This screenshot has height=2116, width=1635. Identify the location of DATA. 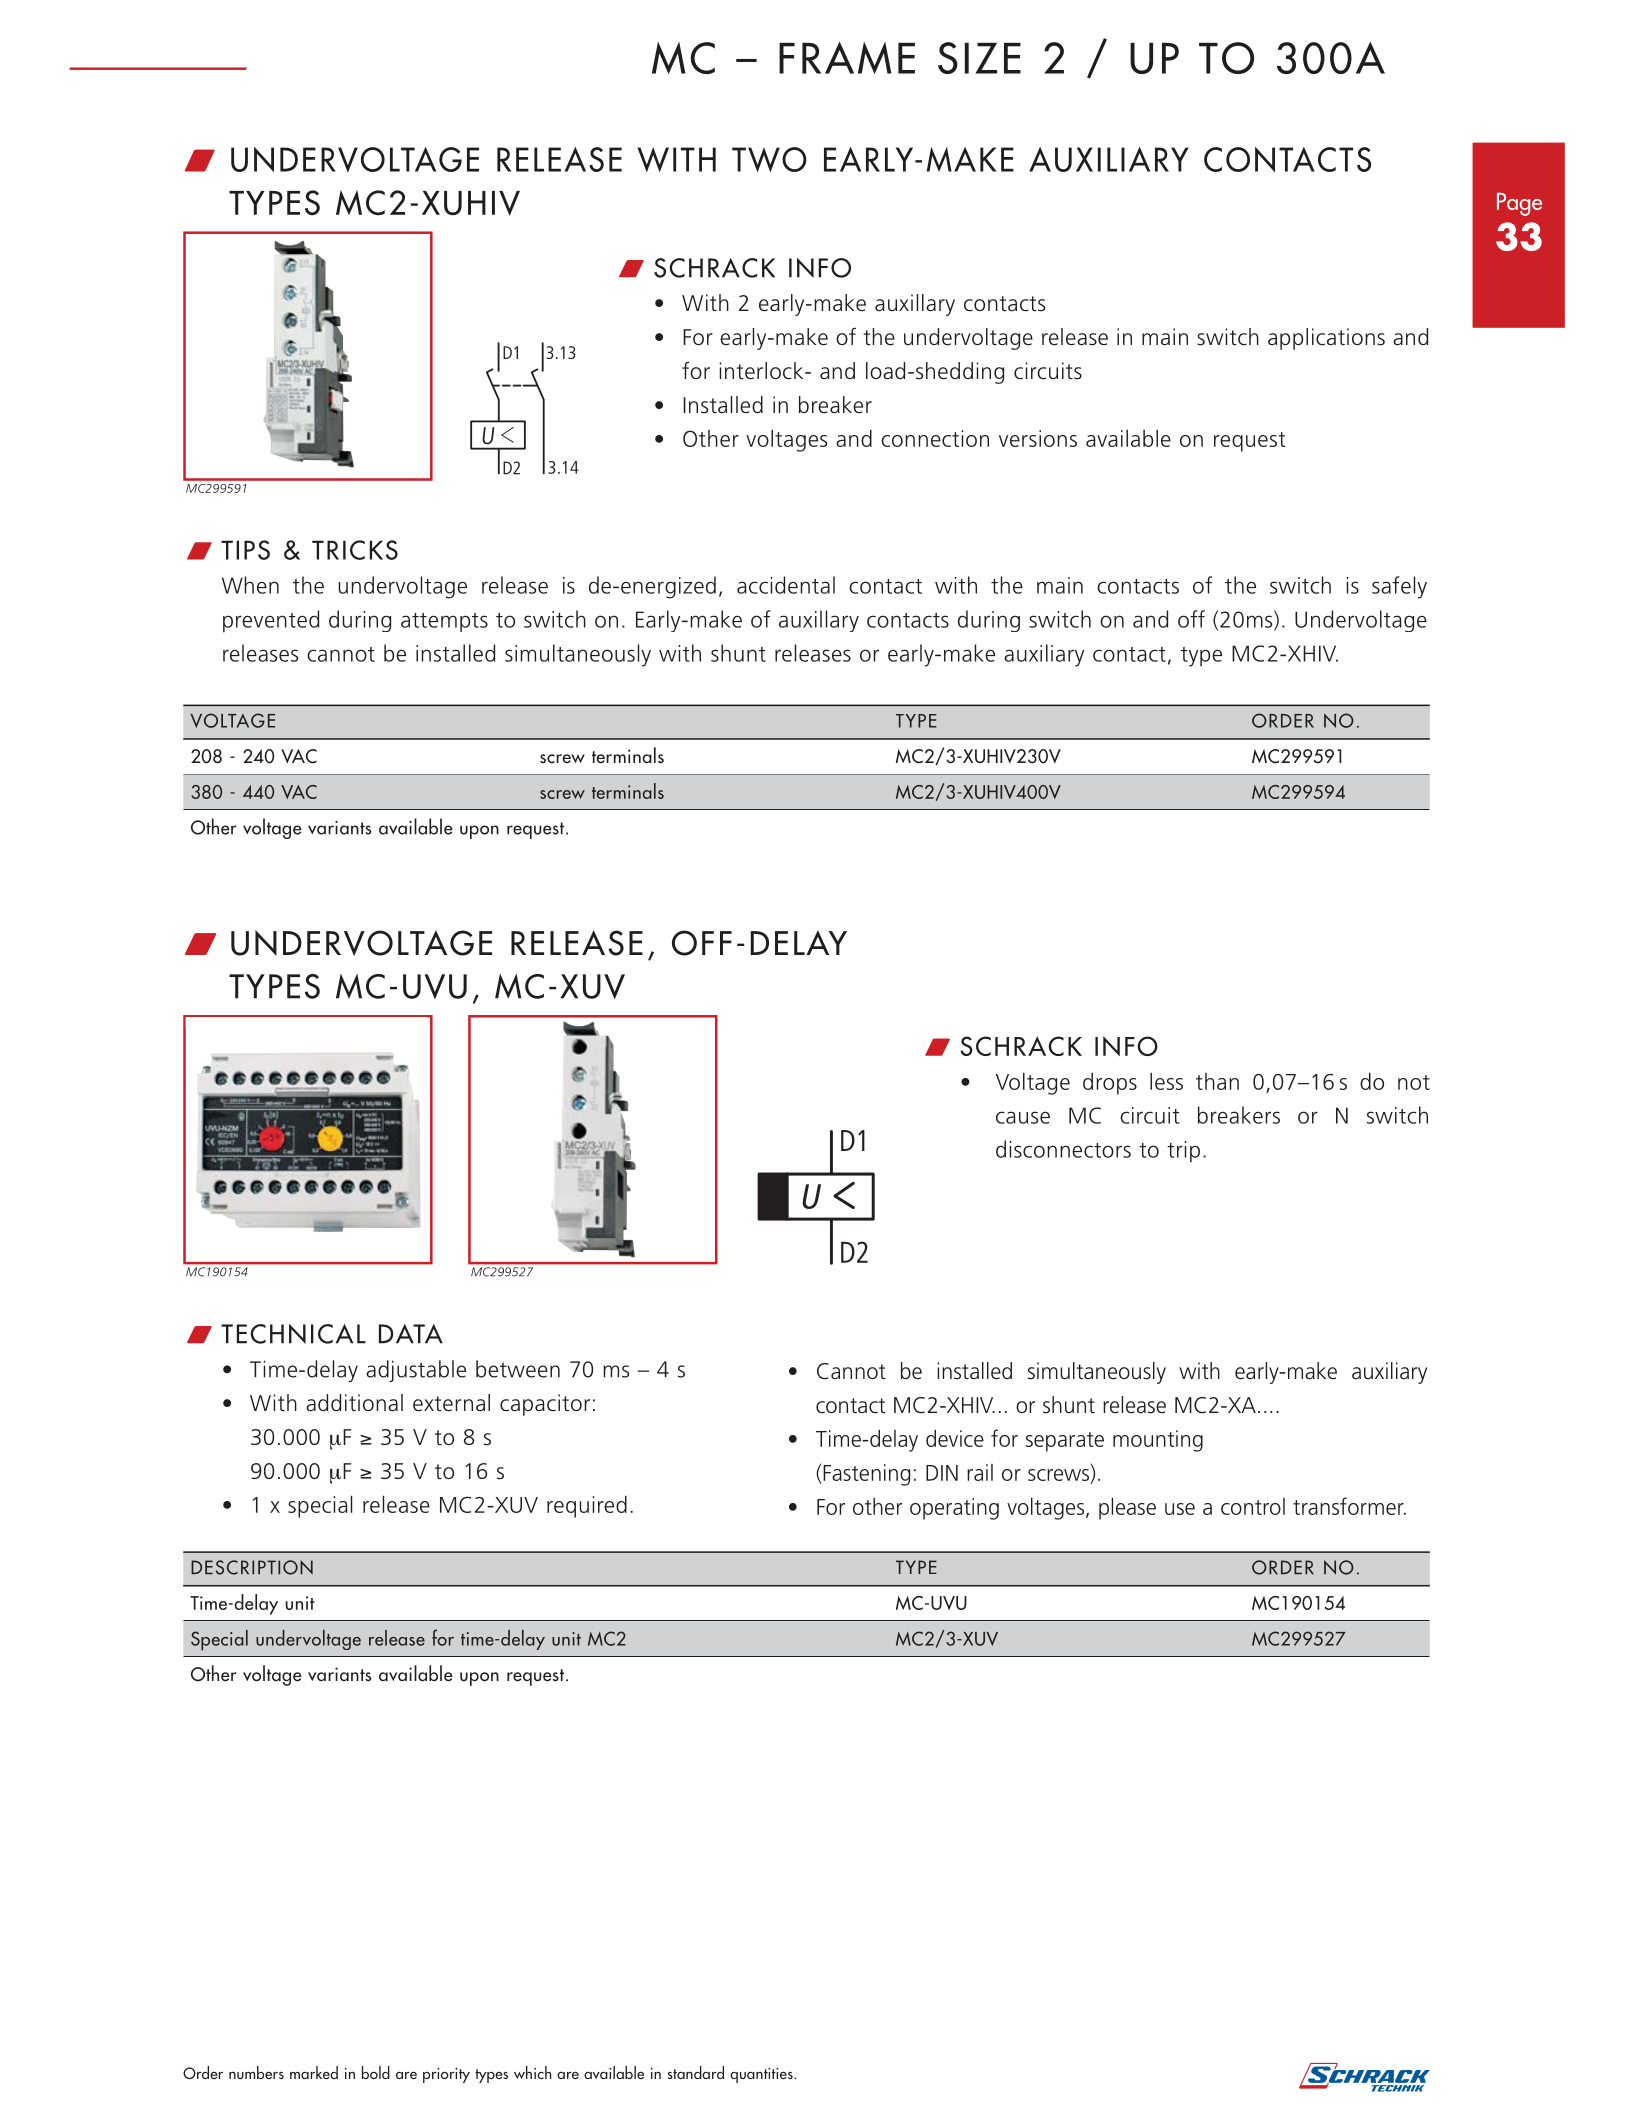
(411, 1334).
